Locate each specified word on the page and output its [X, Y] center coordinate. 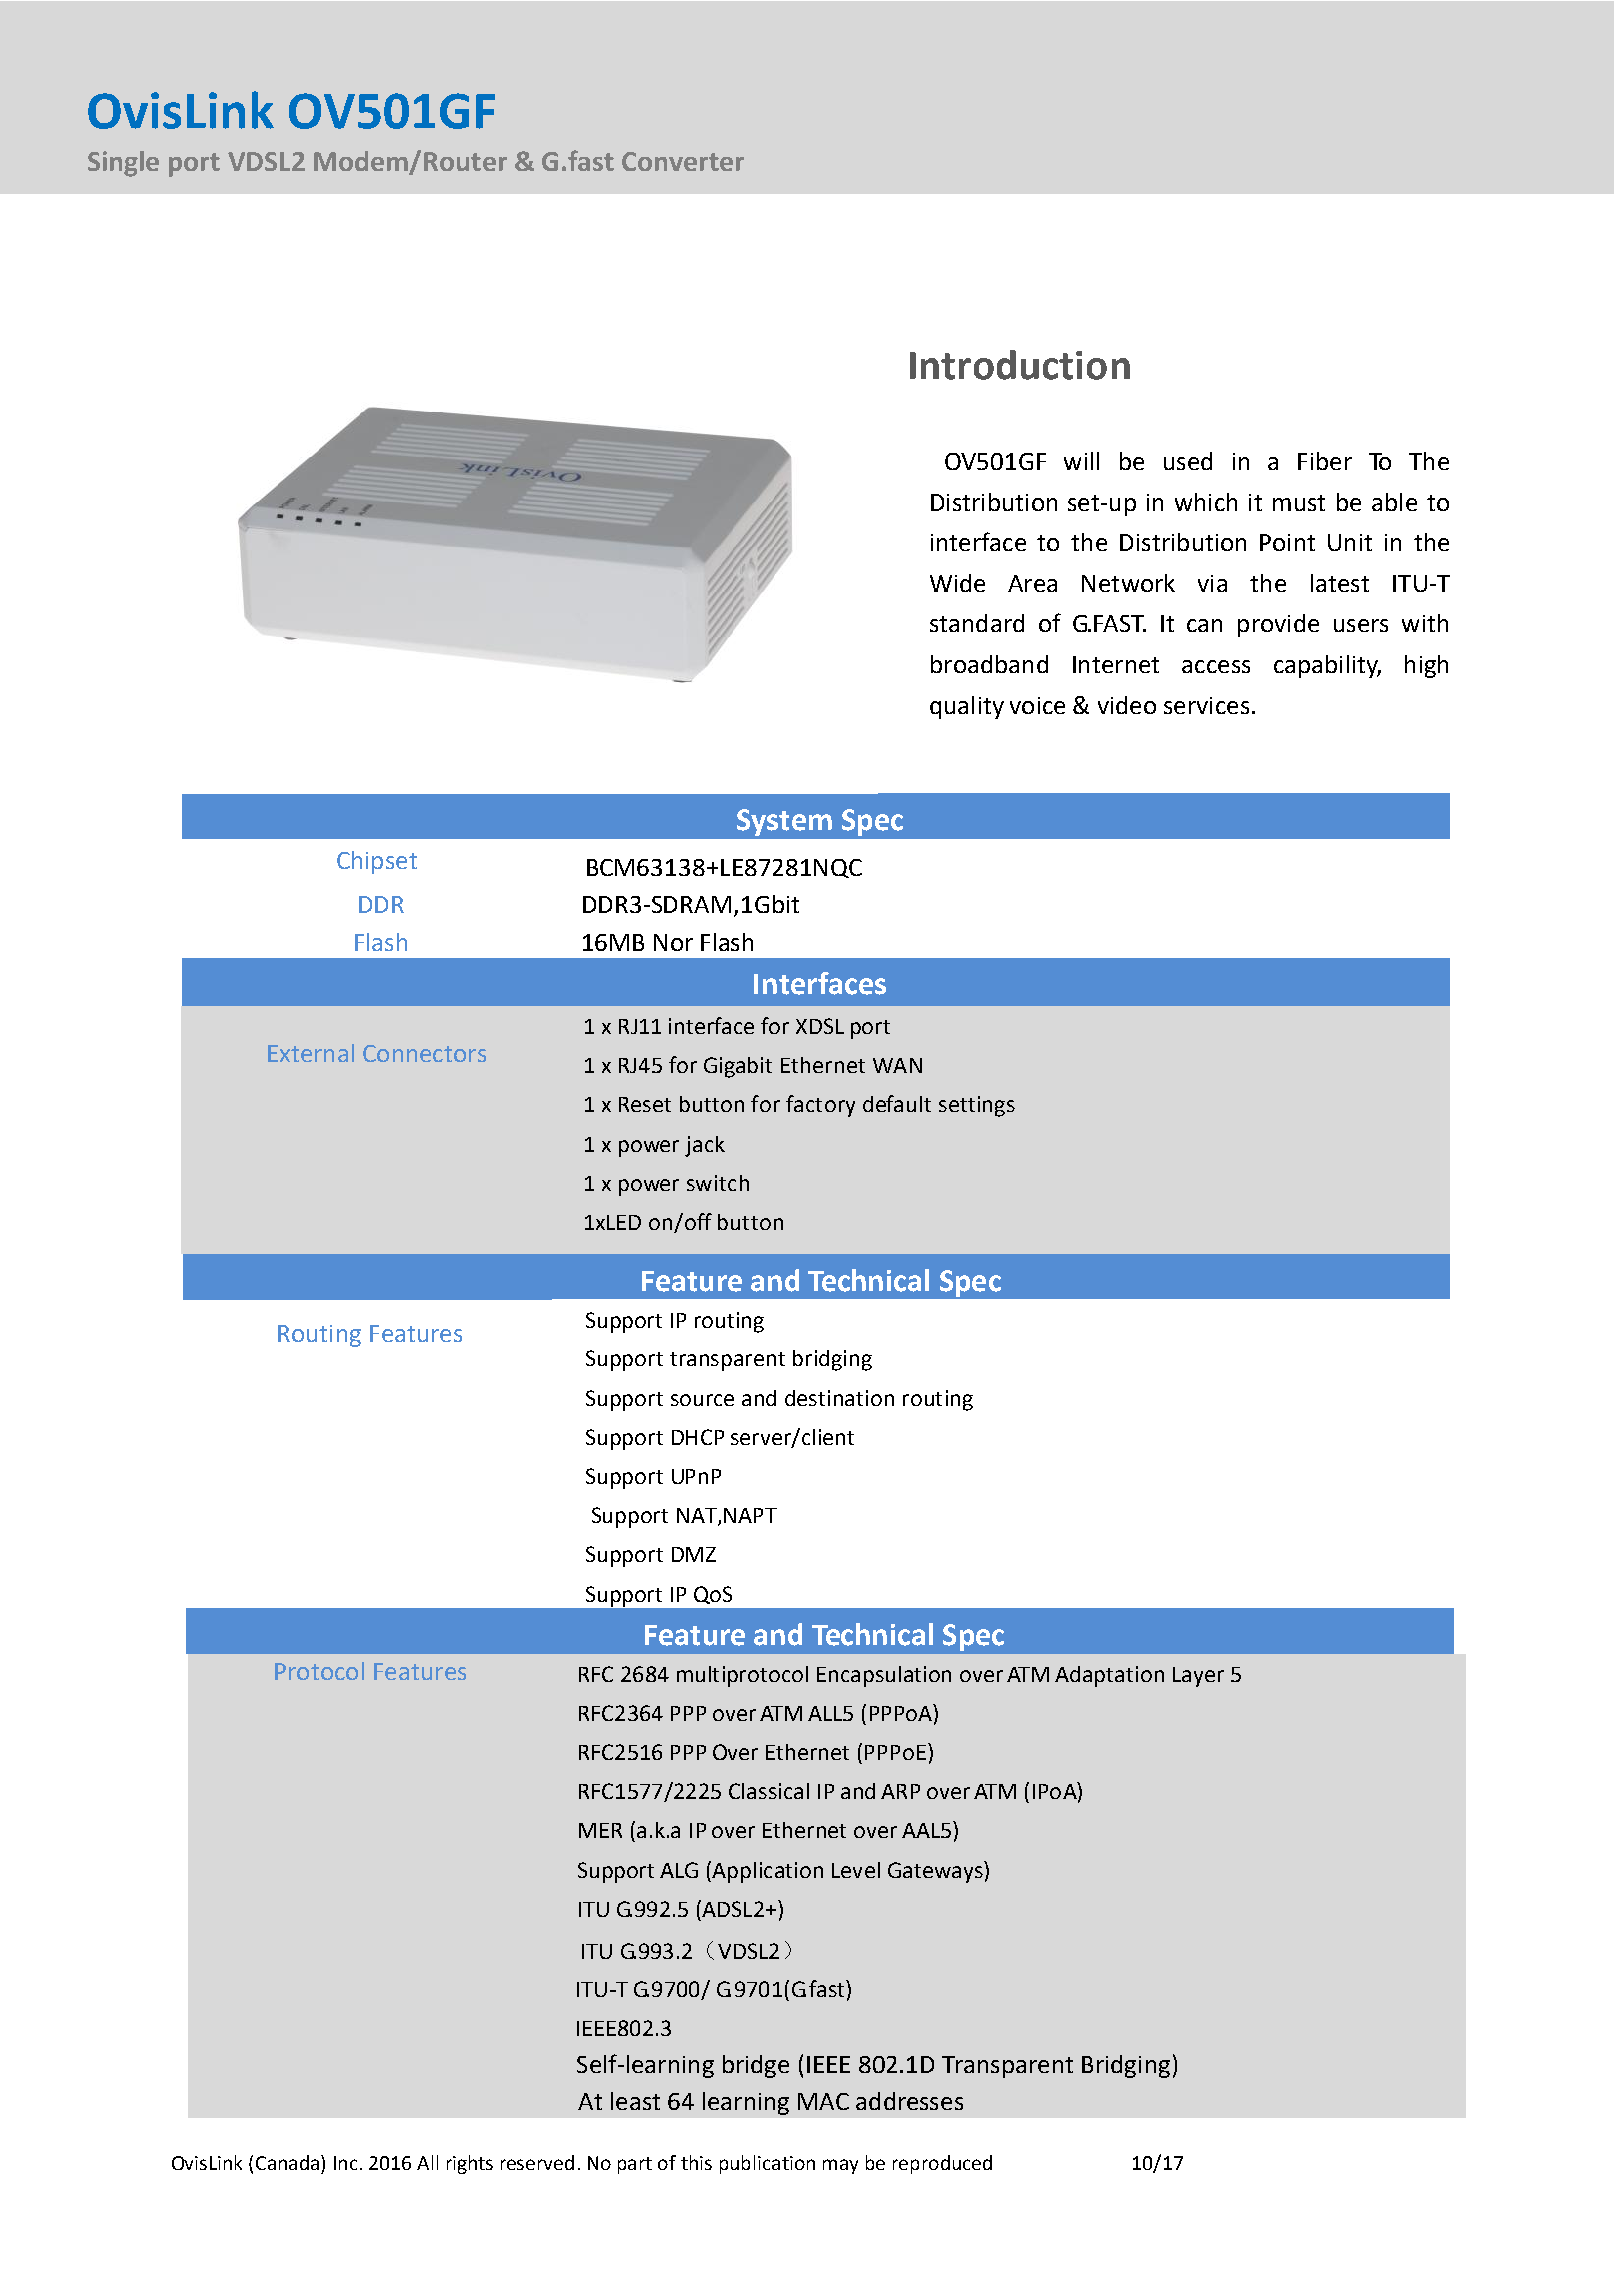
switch [718, 1183]
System [784, 822]
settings [977, 1106]
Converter [683, 161]
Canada [287, 2162]
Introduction [1020, 365]
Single [123, 164]
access [1216, 666]
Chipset [377, 862]
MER [600, 1830]
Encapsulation [884, 1676]
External [311, 1053]
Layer [1198, 1677]
